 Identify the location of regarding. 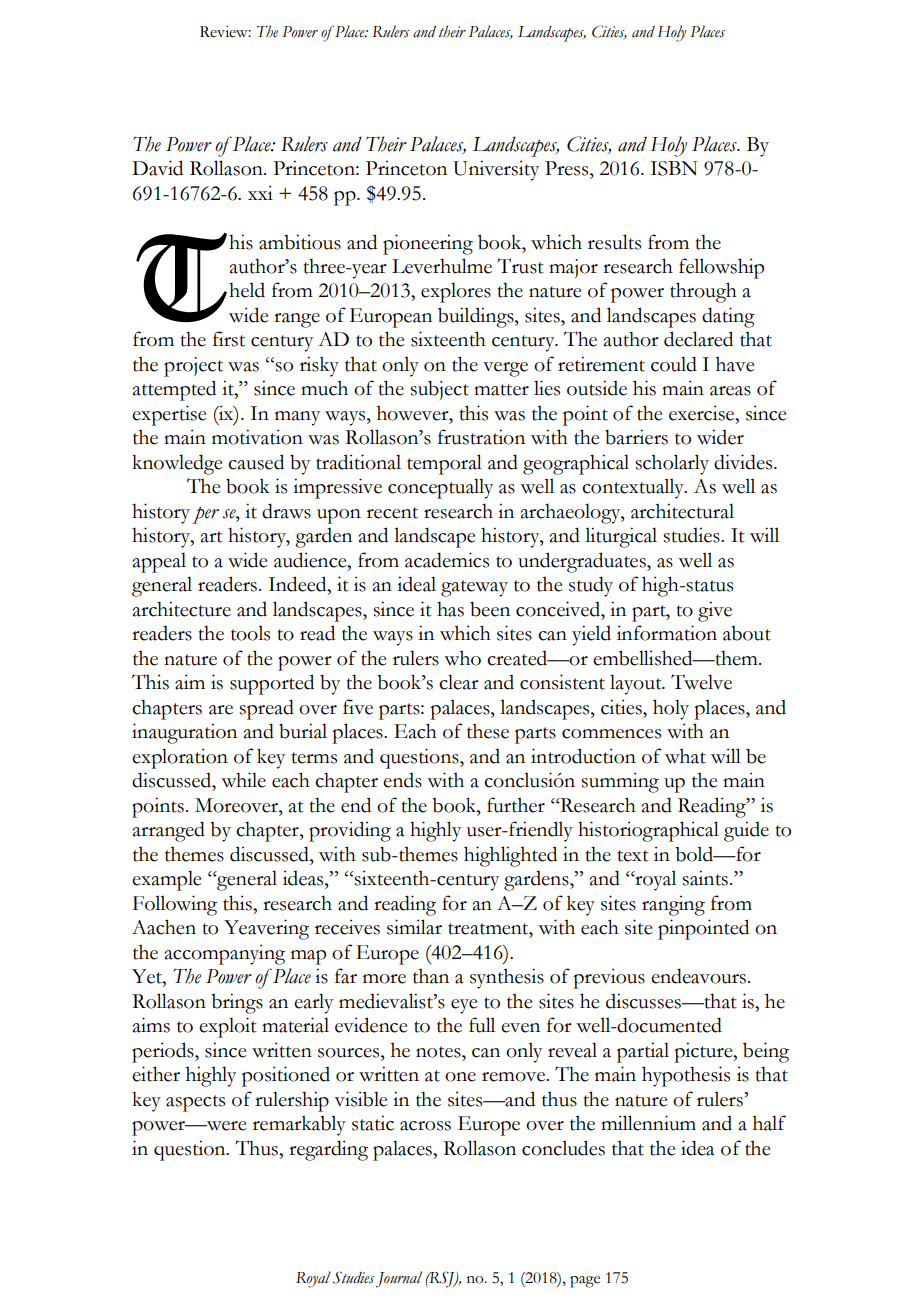
(328, 1150).
